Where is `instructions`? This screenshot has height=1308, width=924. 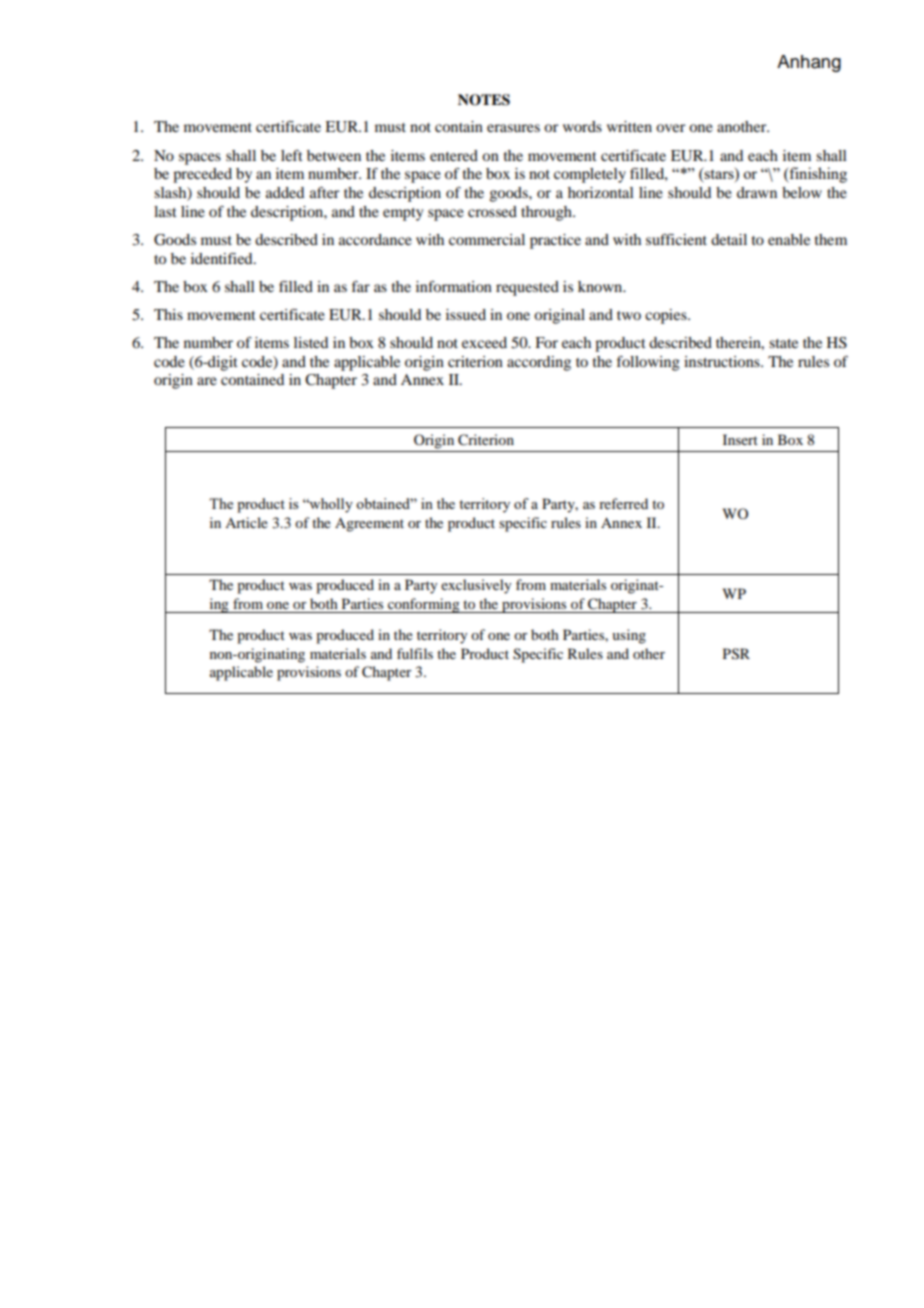
instructions is located at coordinates (723, 361).
